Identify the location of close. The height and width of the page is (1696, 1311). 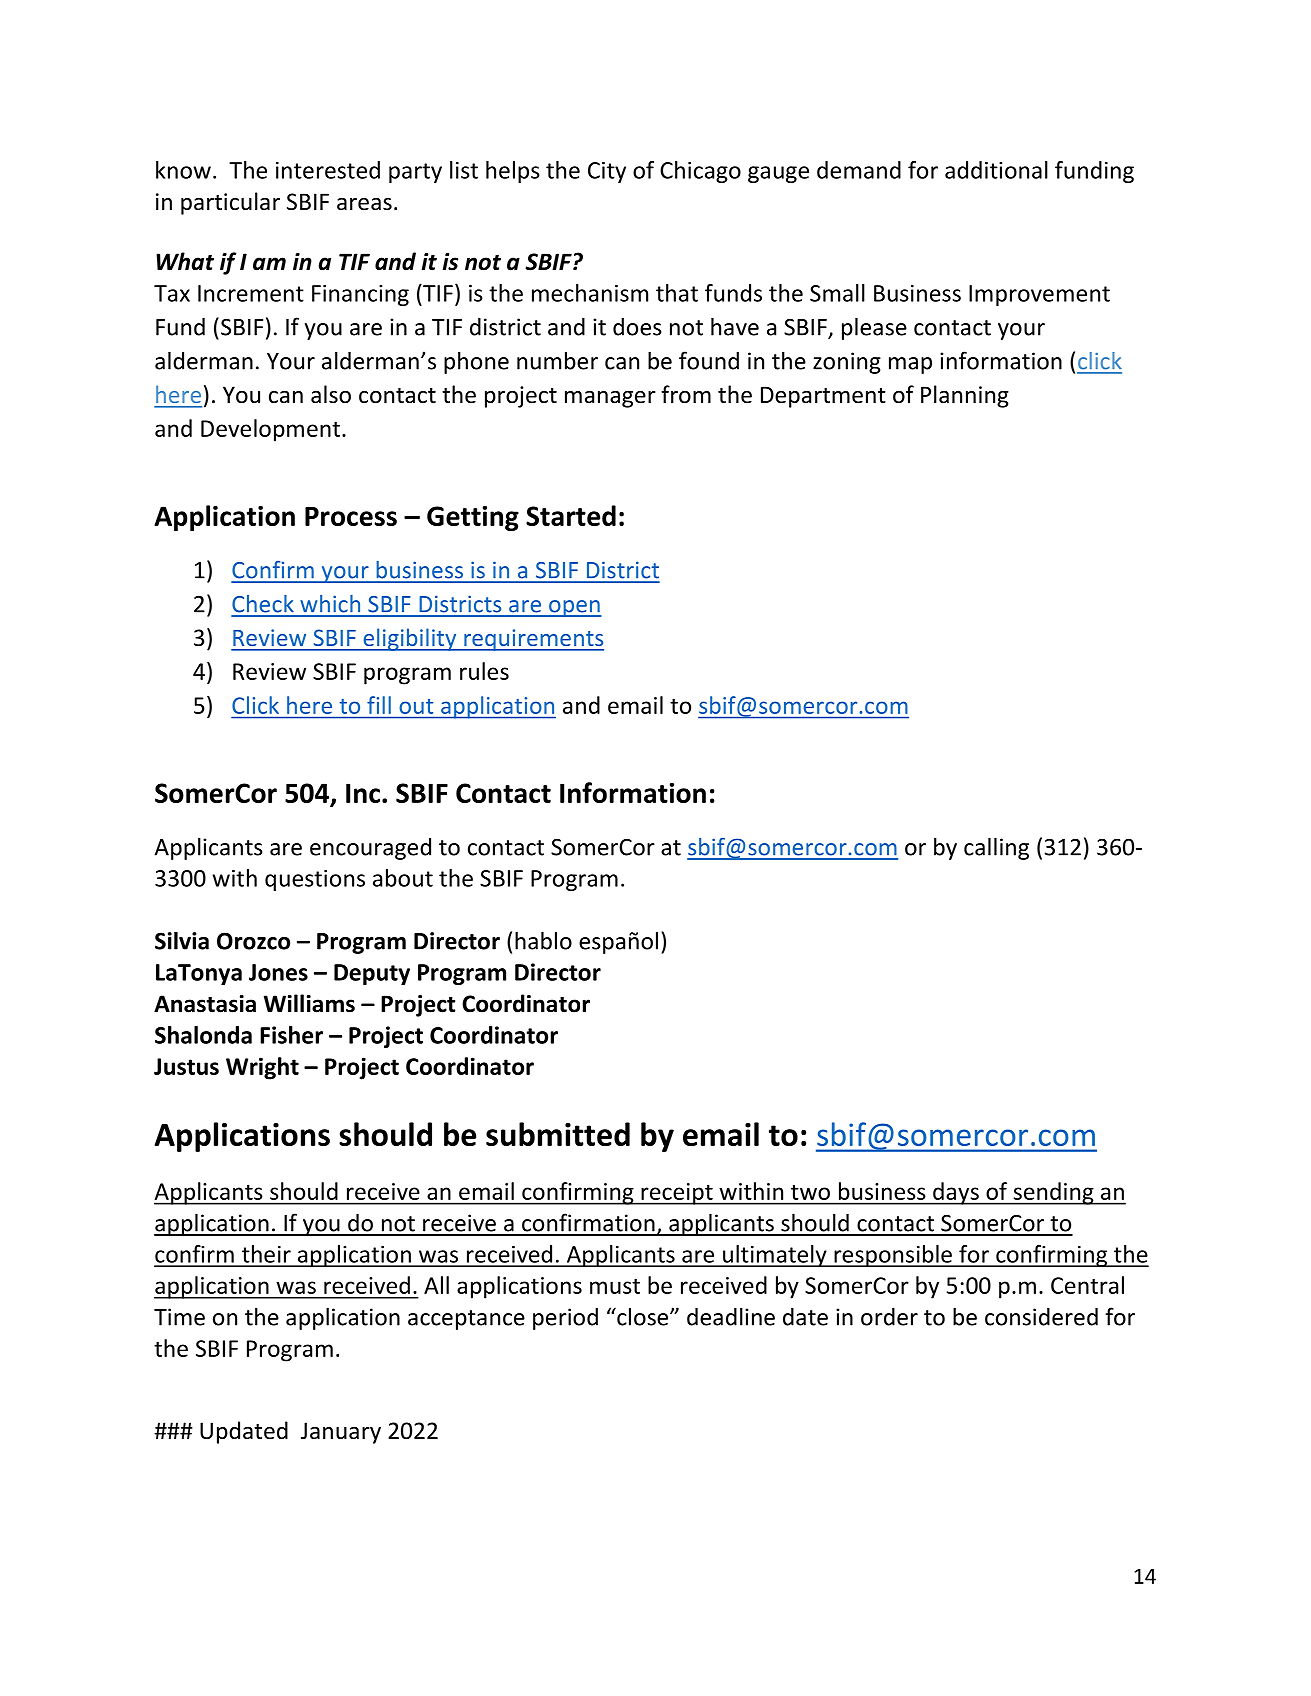
(643, 1316).
